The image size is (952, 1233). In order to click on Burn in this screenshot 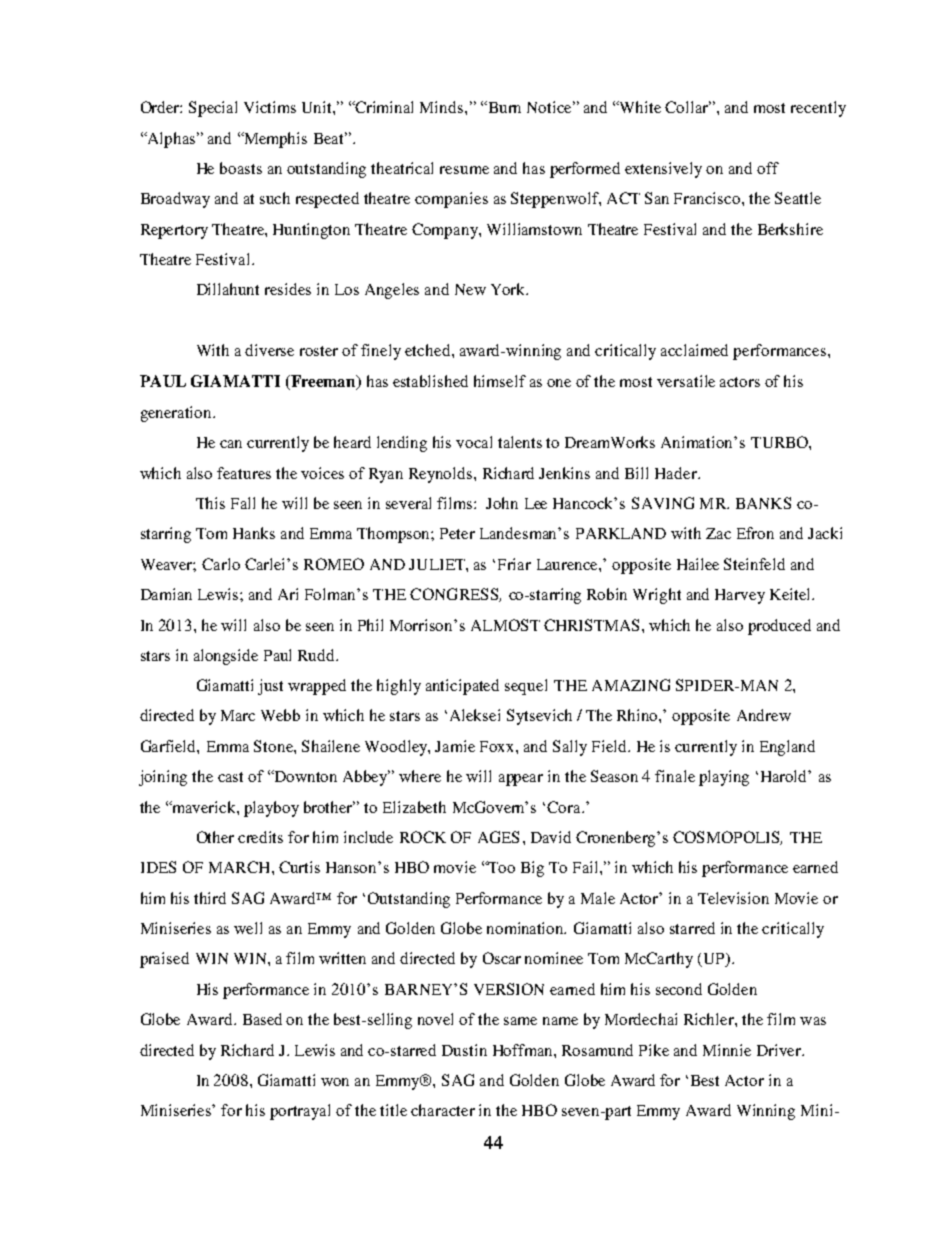, I will do `click(503, 107)`.
